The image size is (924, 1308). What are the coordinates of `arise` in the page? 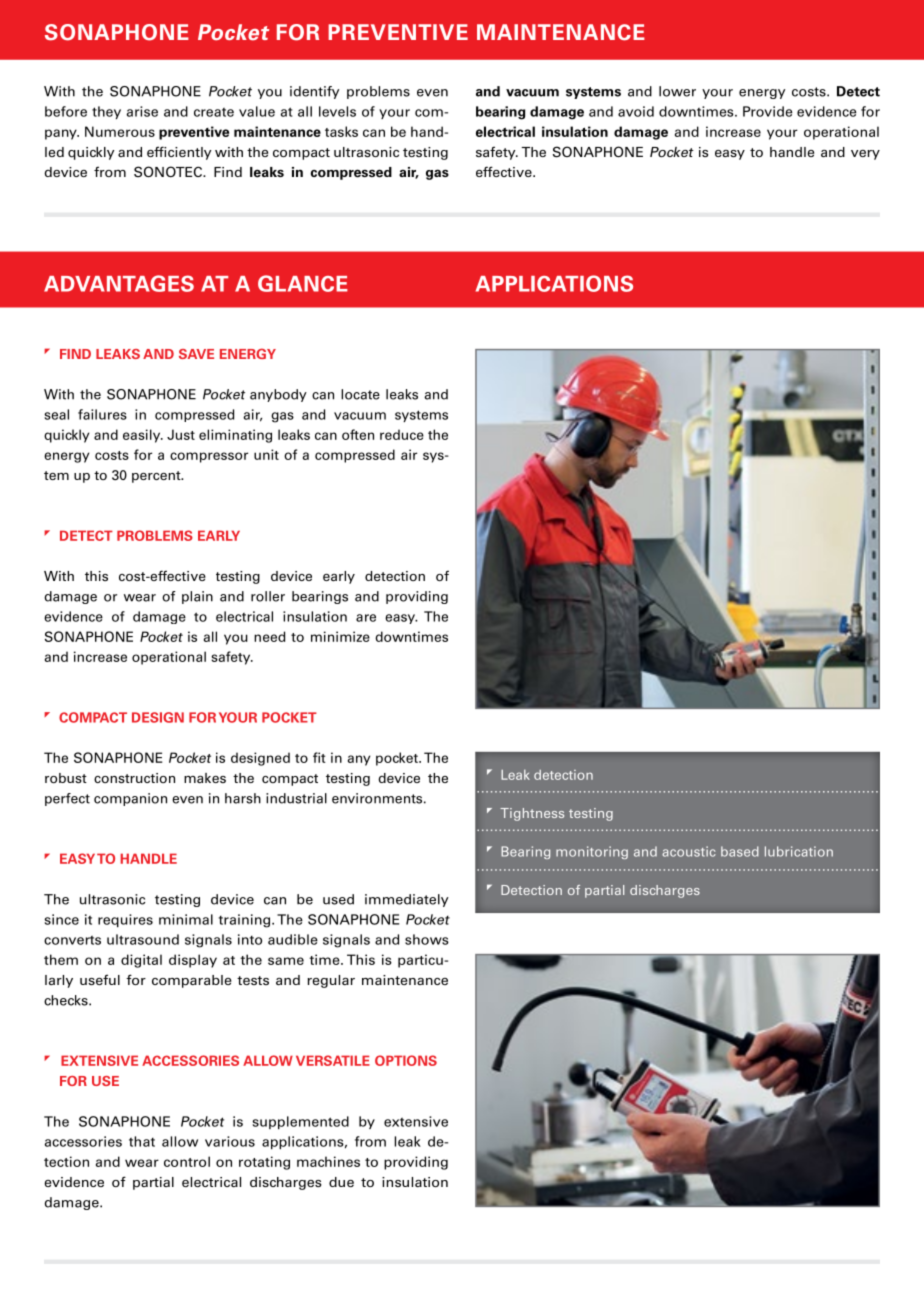 It's located at (142, 111).
